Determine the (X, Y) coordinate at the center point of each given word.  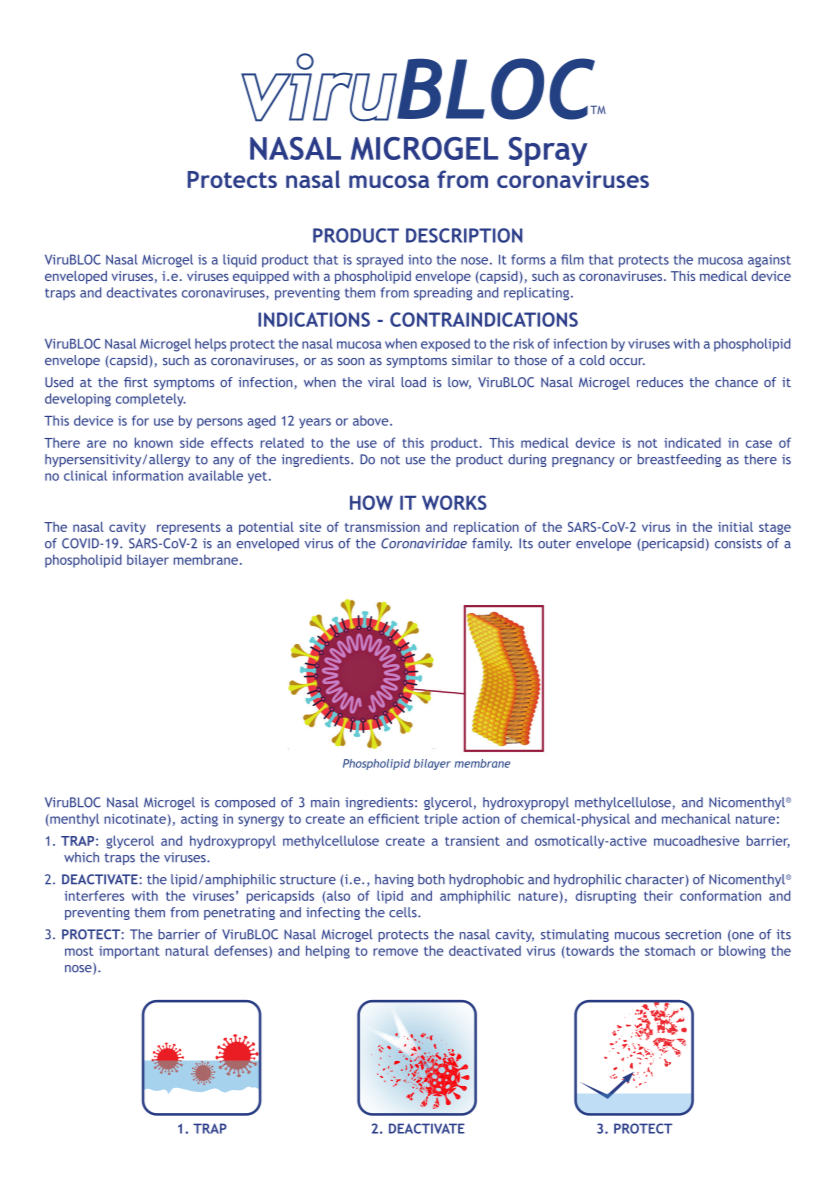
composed (245, 803)
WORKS (454, 502)
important (129, 952)
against (769, 261)
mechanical (696, 818)
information (147, 475)
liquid (239, 261)
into (420, 260)
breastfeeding (679, 460)
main (325, 802)
